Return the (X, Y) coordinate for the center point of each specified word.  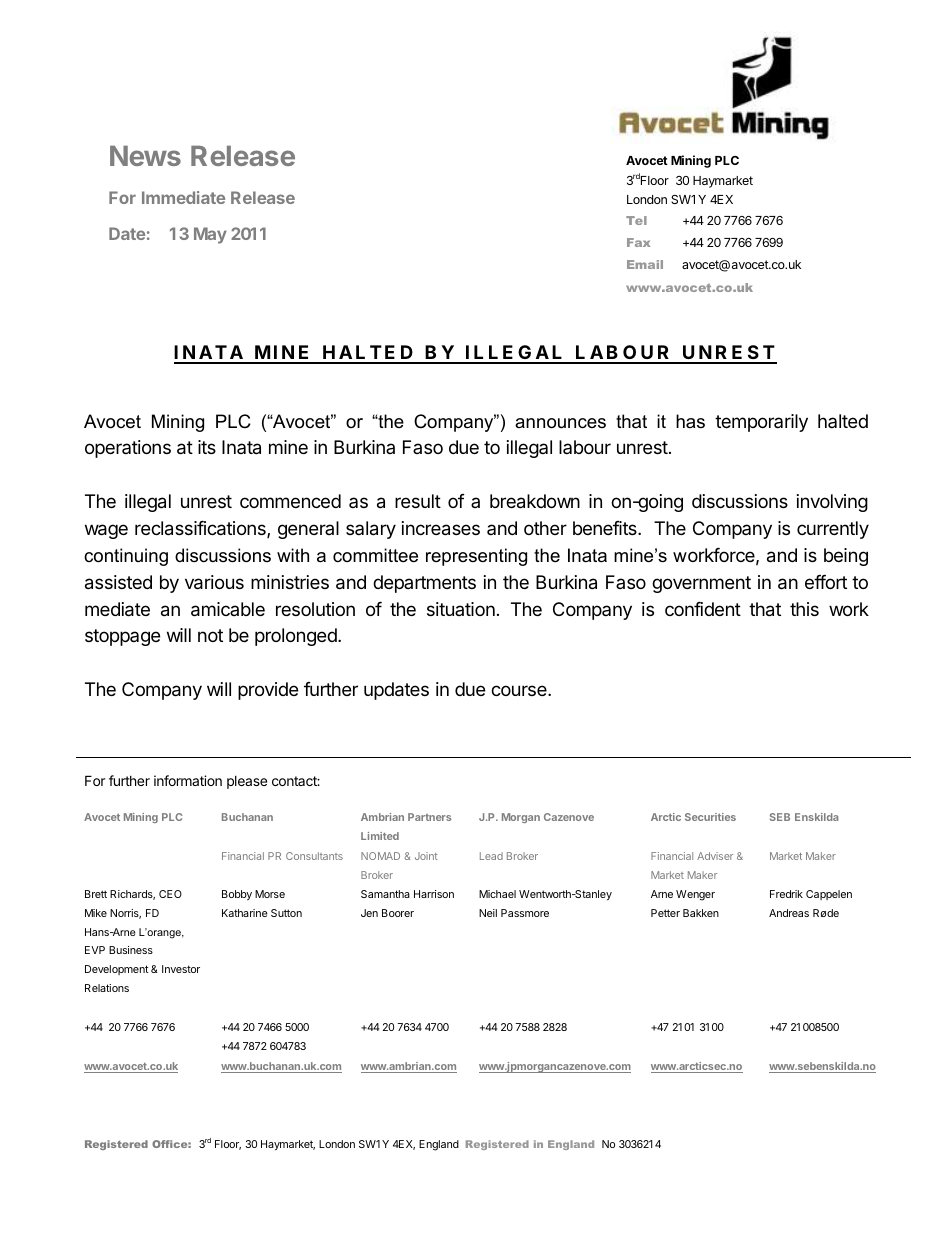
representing (476, 557)
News (145, 155)
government (701, 584)
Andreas (789, 913)
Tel (636, 220)
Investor (181, 969)
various (214, 582)
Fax (638, 242)
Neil (488, 913)
